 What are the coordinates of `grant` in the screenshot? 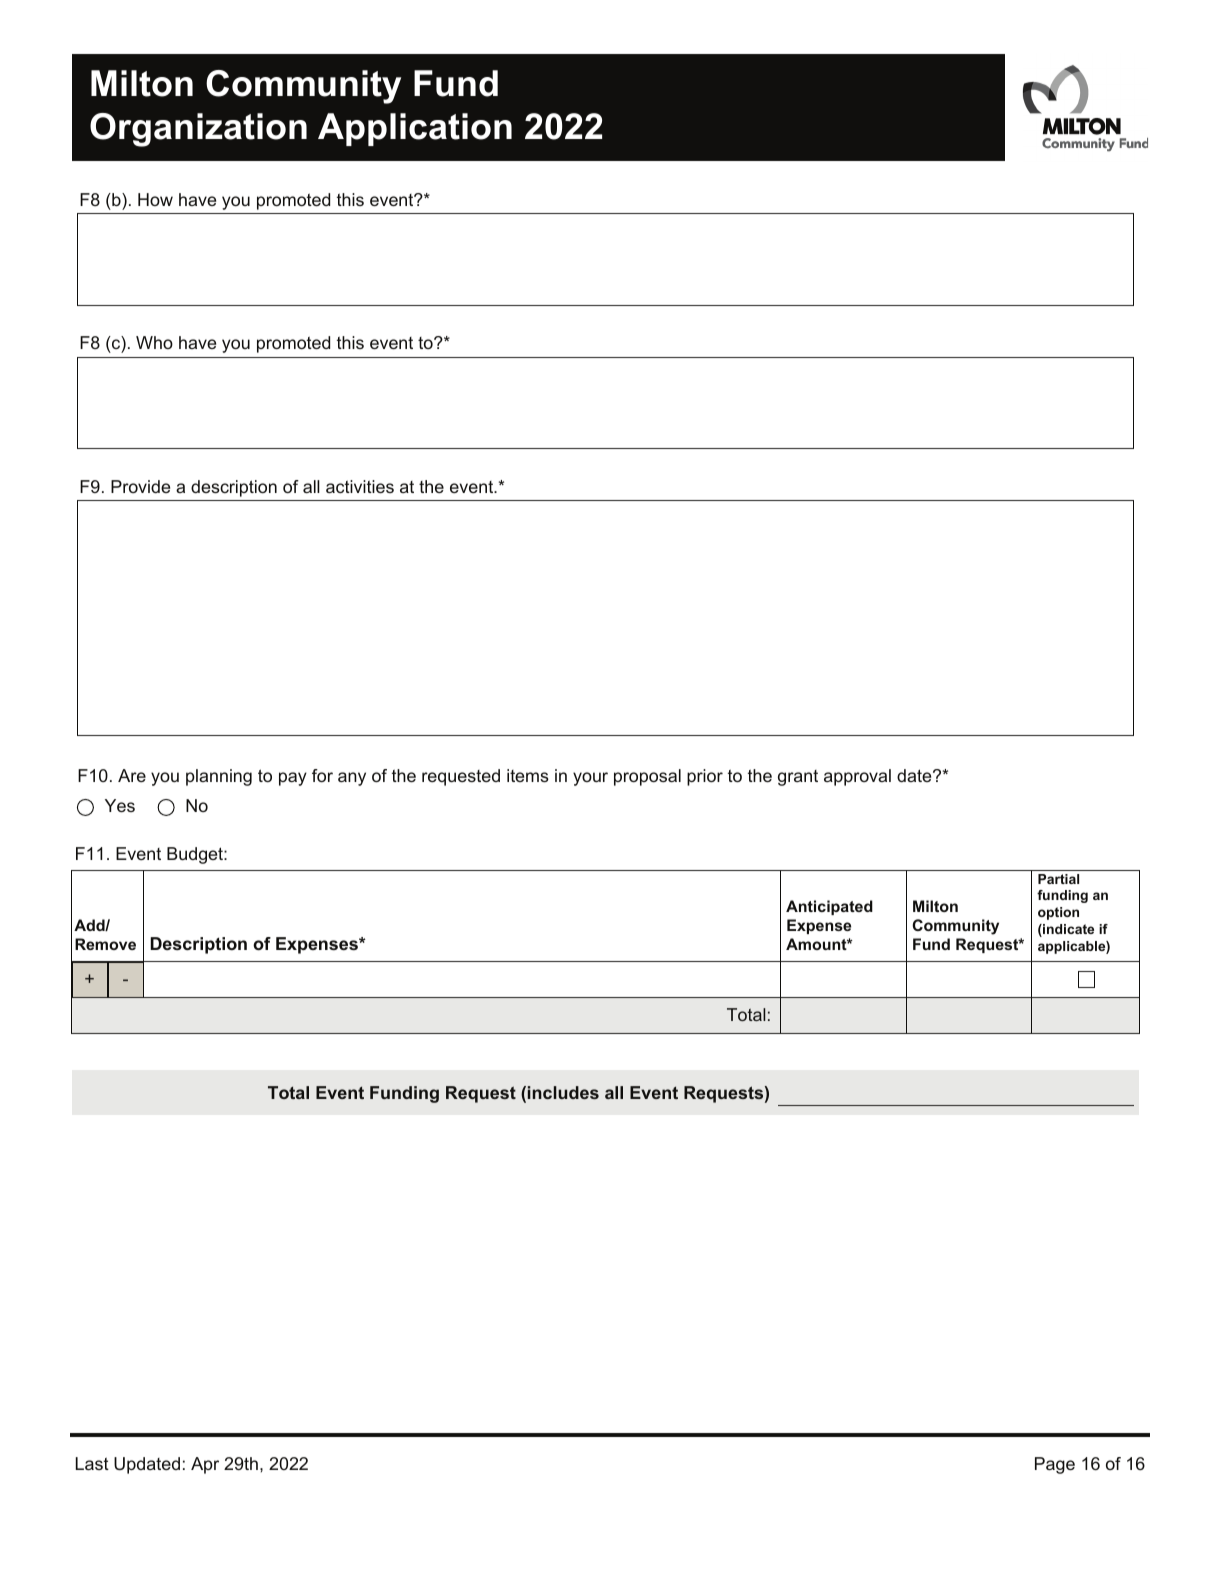 It's located at (798, 778).
